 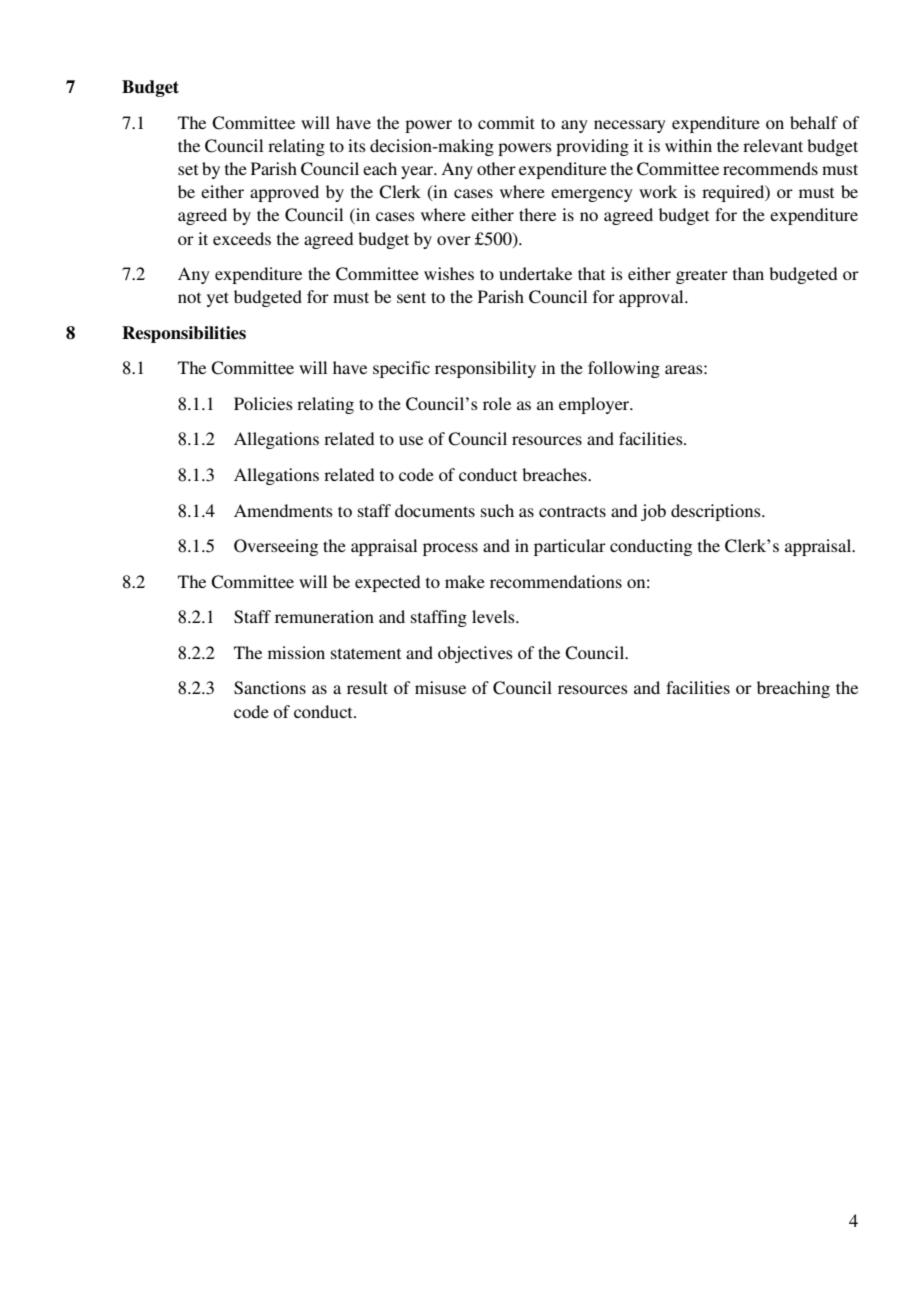 What do you see at coordinates (496, 168) in the screenshot?
I see `other` at bounding box center [496, 168].
